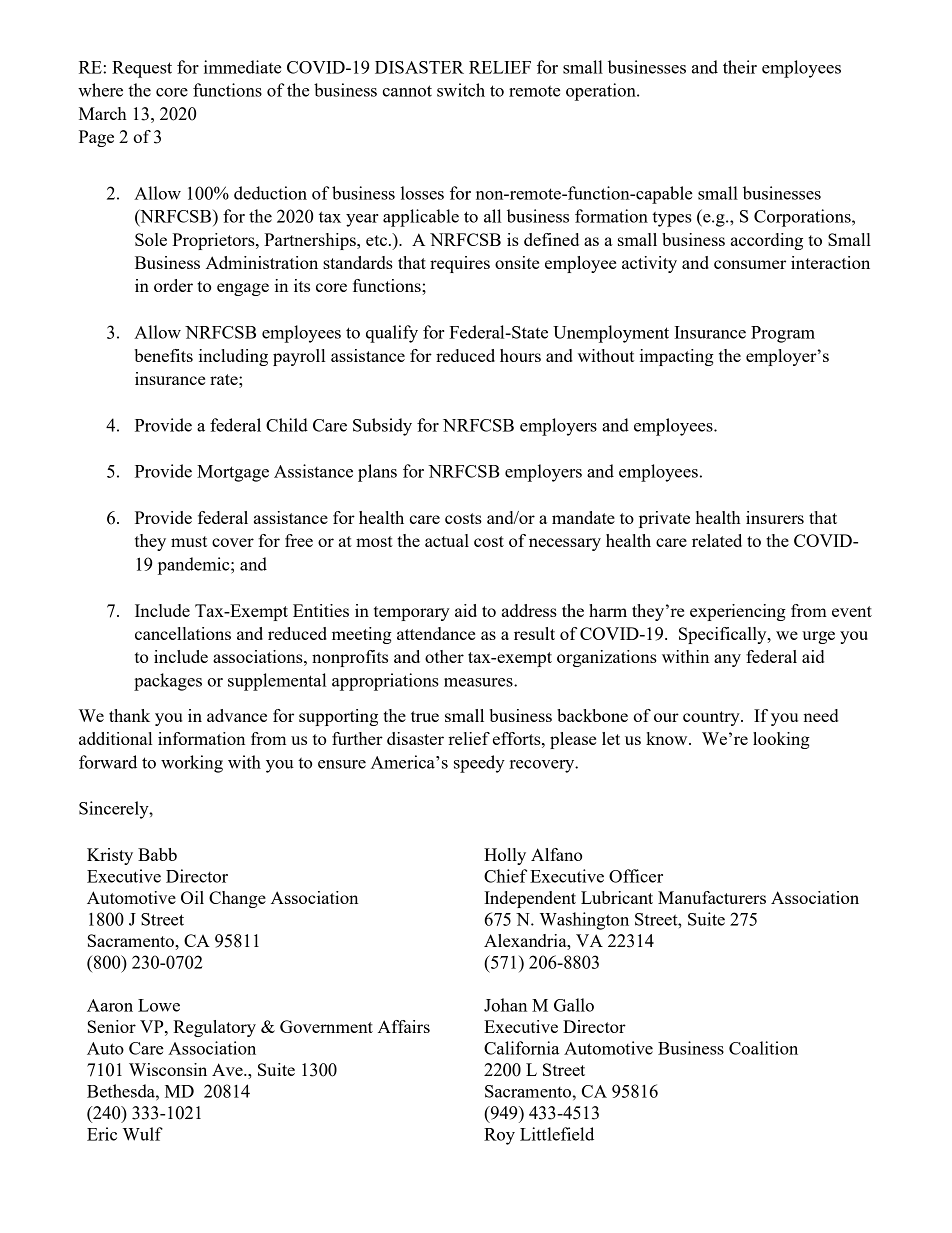  Describe the element at coordinates (461, 90) in the screenshot. I see `switch` at that location.
